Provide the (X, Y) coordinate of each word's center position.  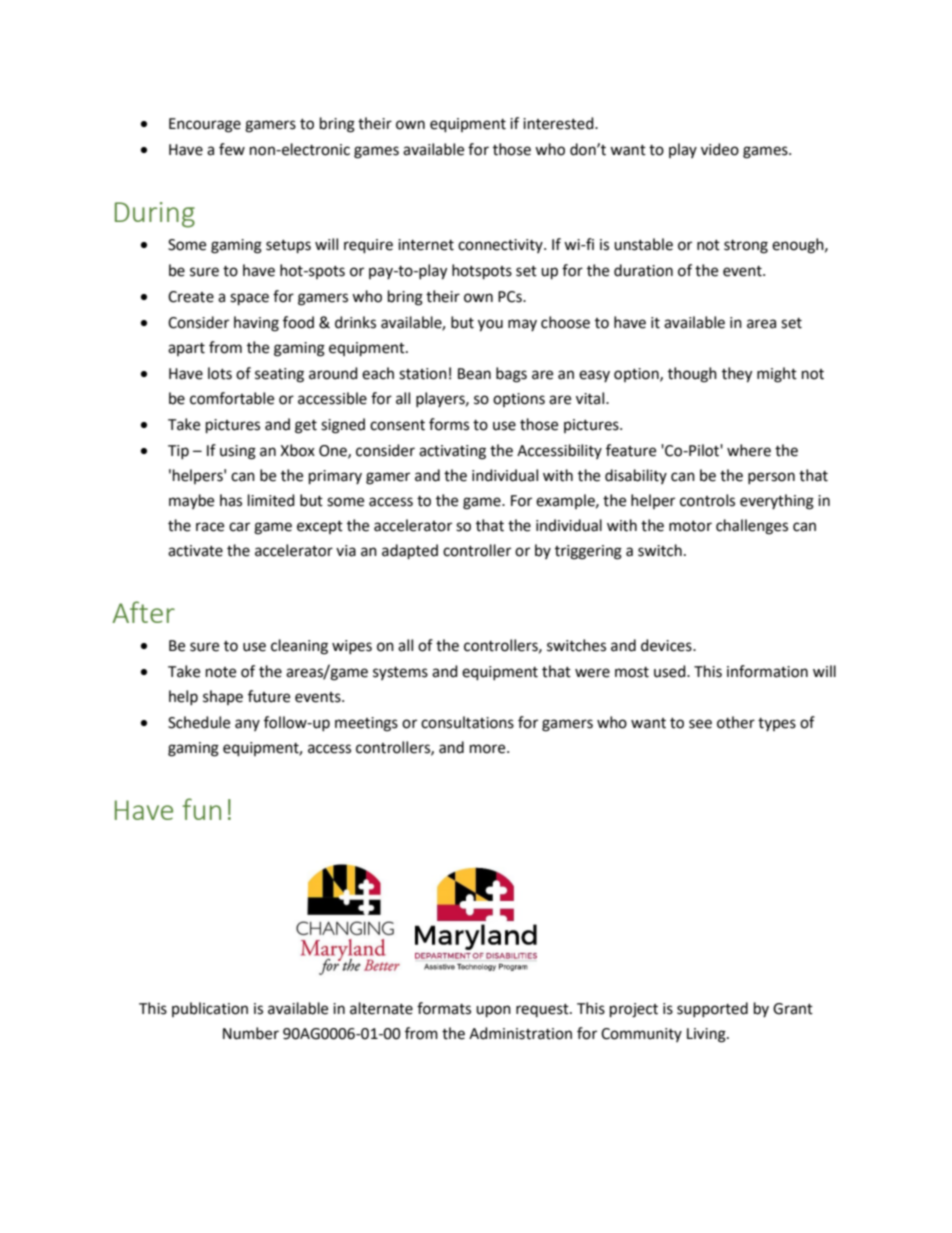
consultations (467, 722)
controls (707, 500)
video (720, 149)
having (256, 324)
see (700, 724)
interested (559, 123)
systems (400, 673)
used (671, 671)
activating (452, 452)
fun (202, 809)
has (231, 500)
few (232, 149)
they (737, 375)
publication (210, 1009)
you (490, 325)
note (221, 672)
